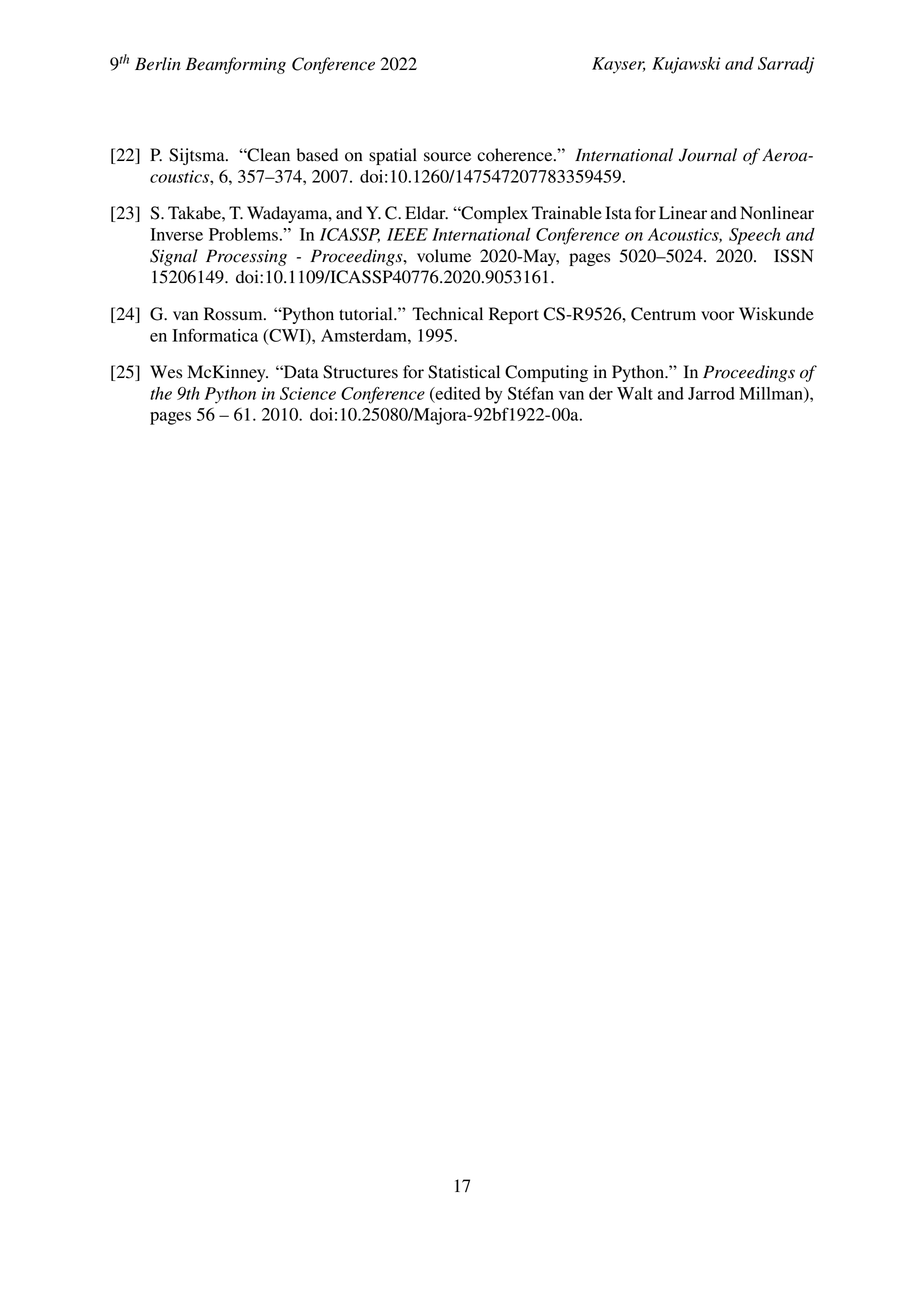  What do you see at coordinates (158, 64) in the screenshot?
I see `Berlin` at bounding box center [158, 64].
